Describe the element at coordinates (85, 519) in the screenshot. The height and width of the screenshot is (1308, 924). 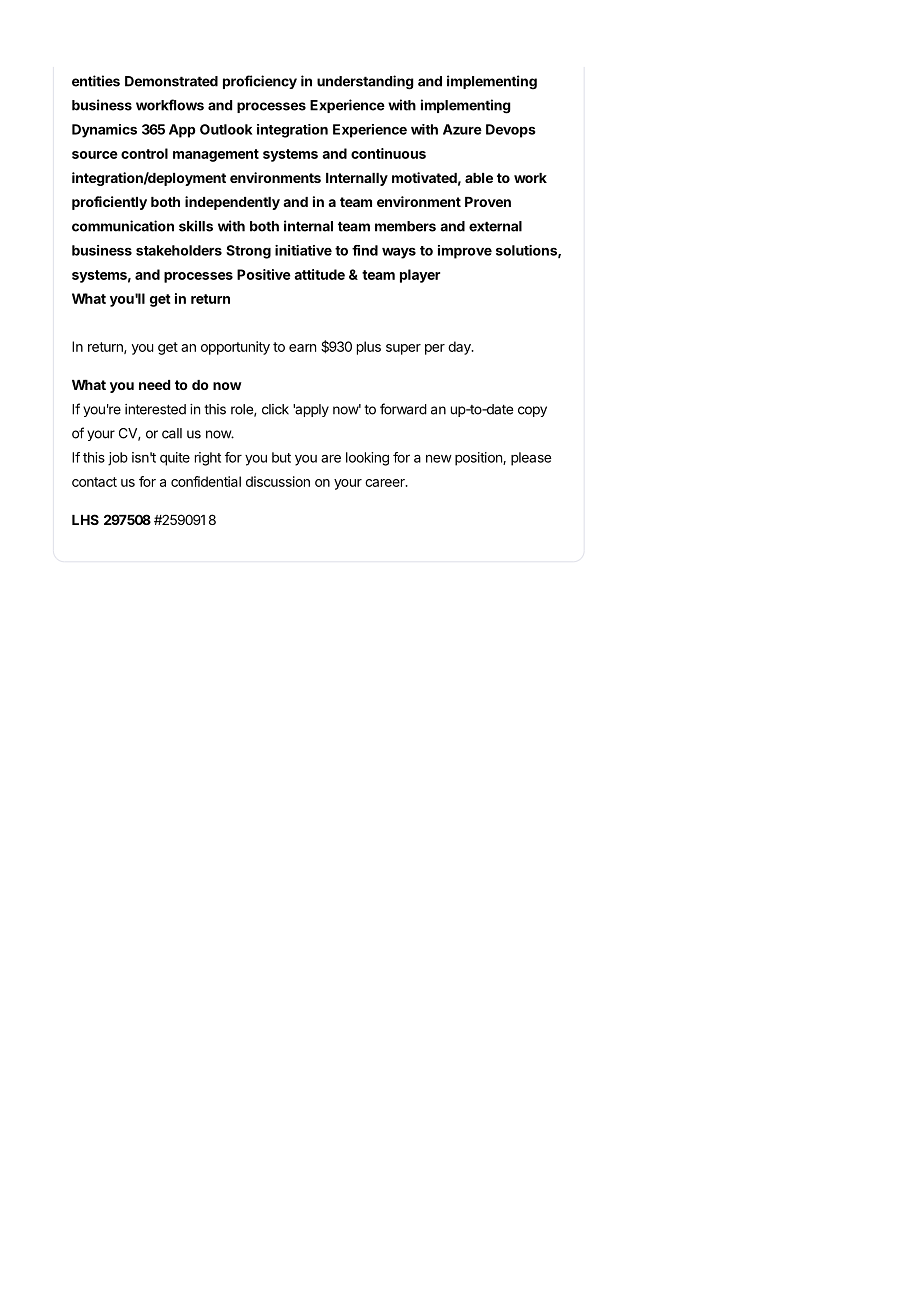
I see `LHS` at that location.
